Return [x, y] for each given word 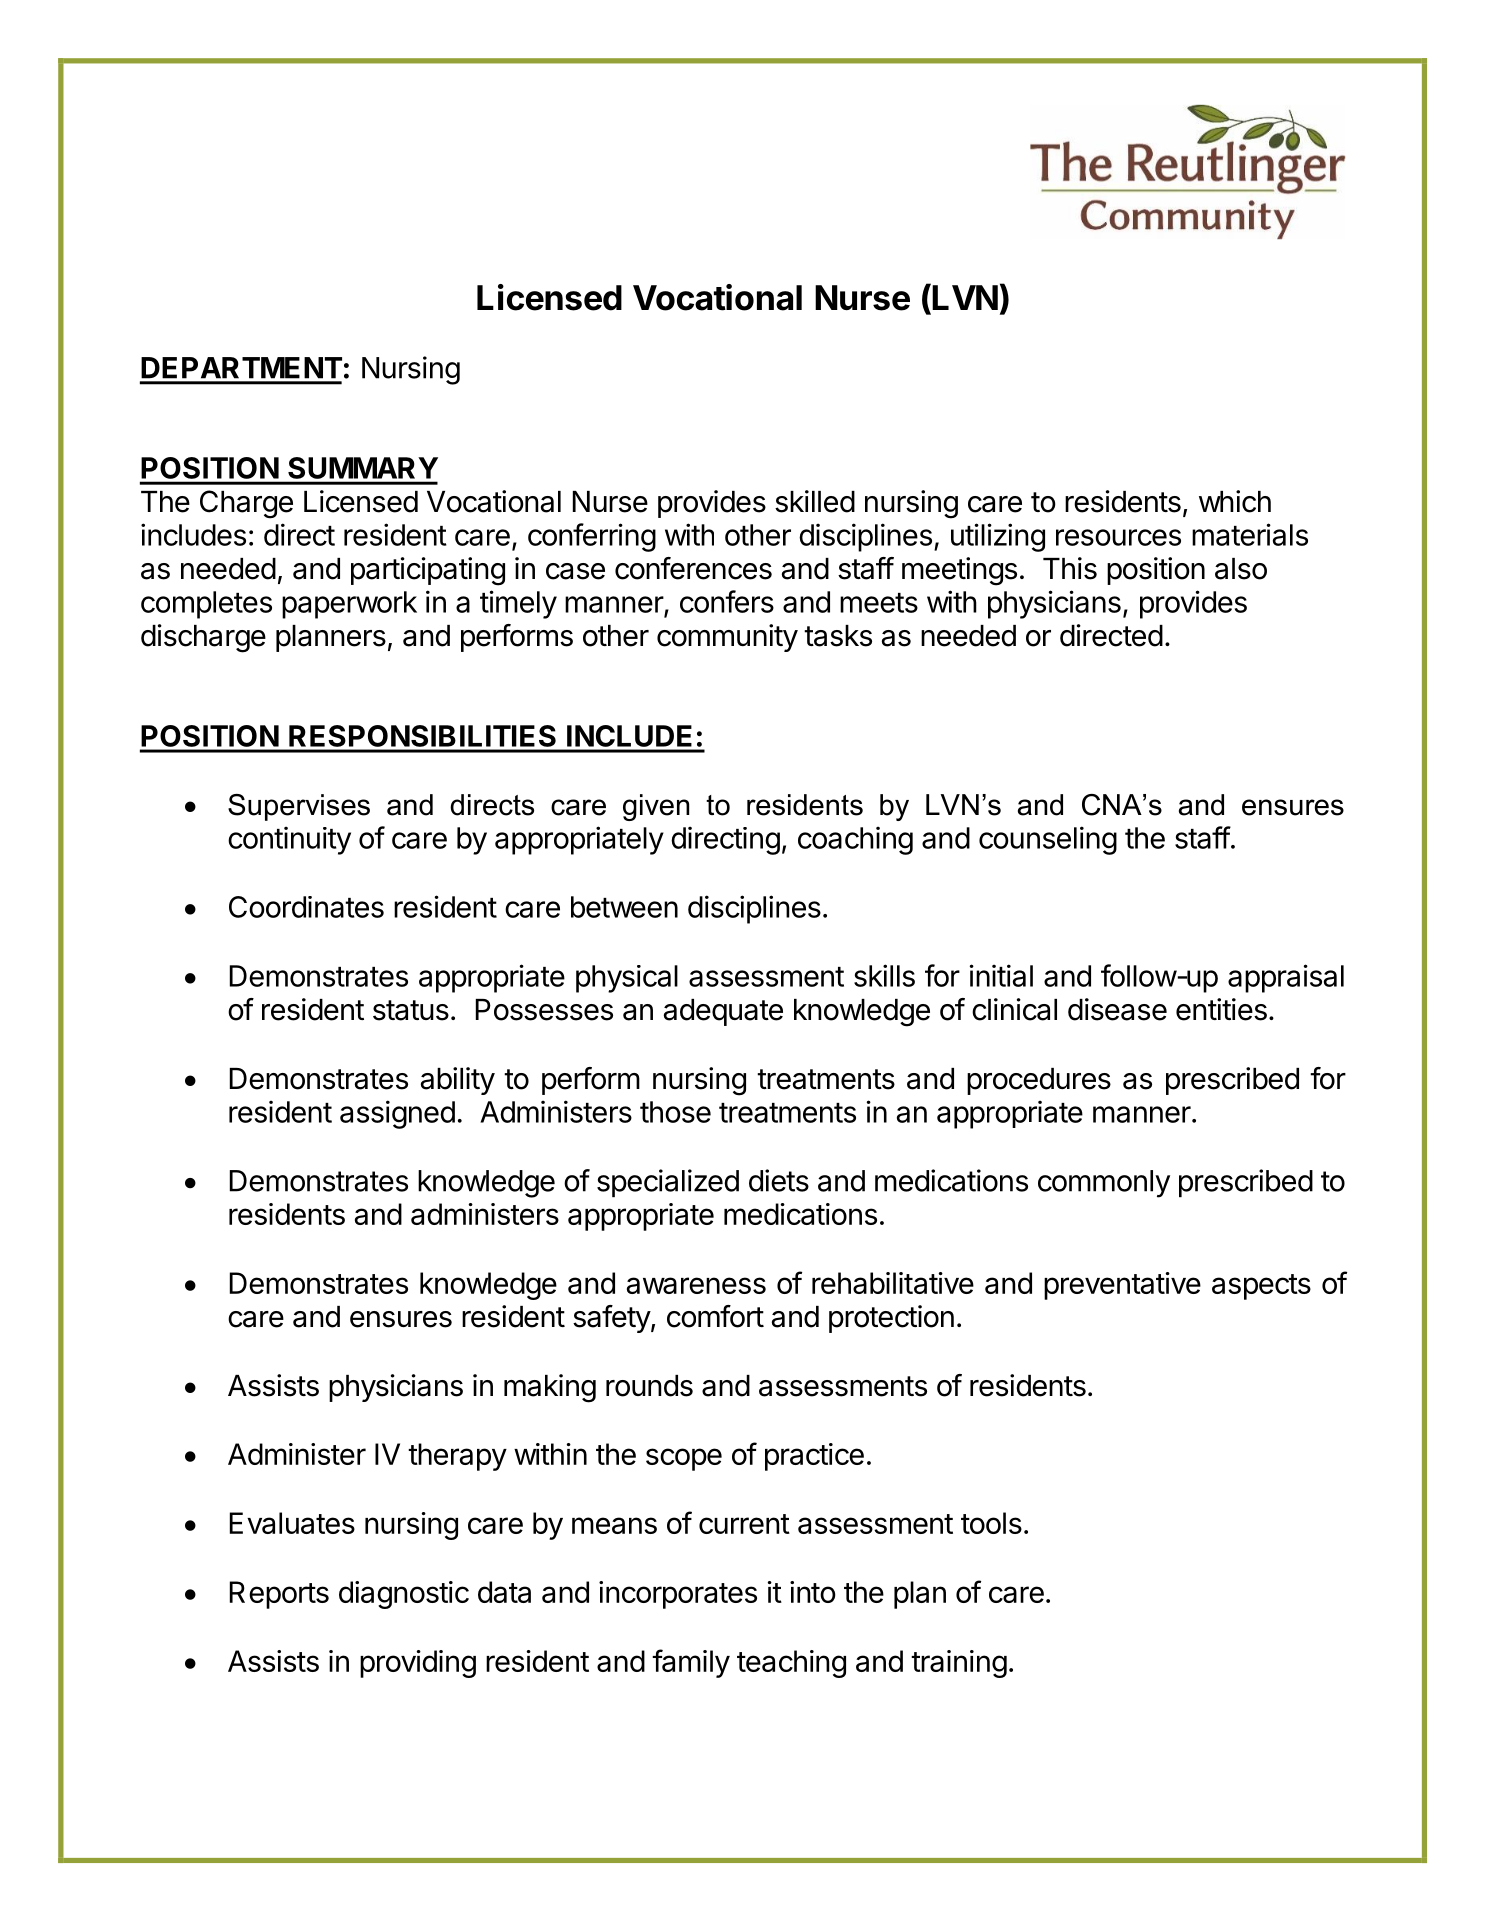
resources [1118, 537]
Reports [279, 1595]
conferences [693, 568]
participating [428, 571]
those [675, 1112]
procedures [1039, 1081]
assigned [397, 1114]
